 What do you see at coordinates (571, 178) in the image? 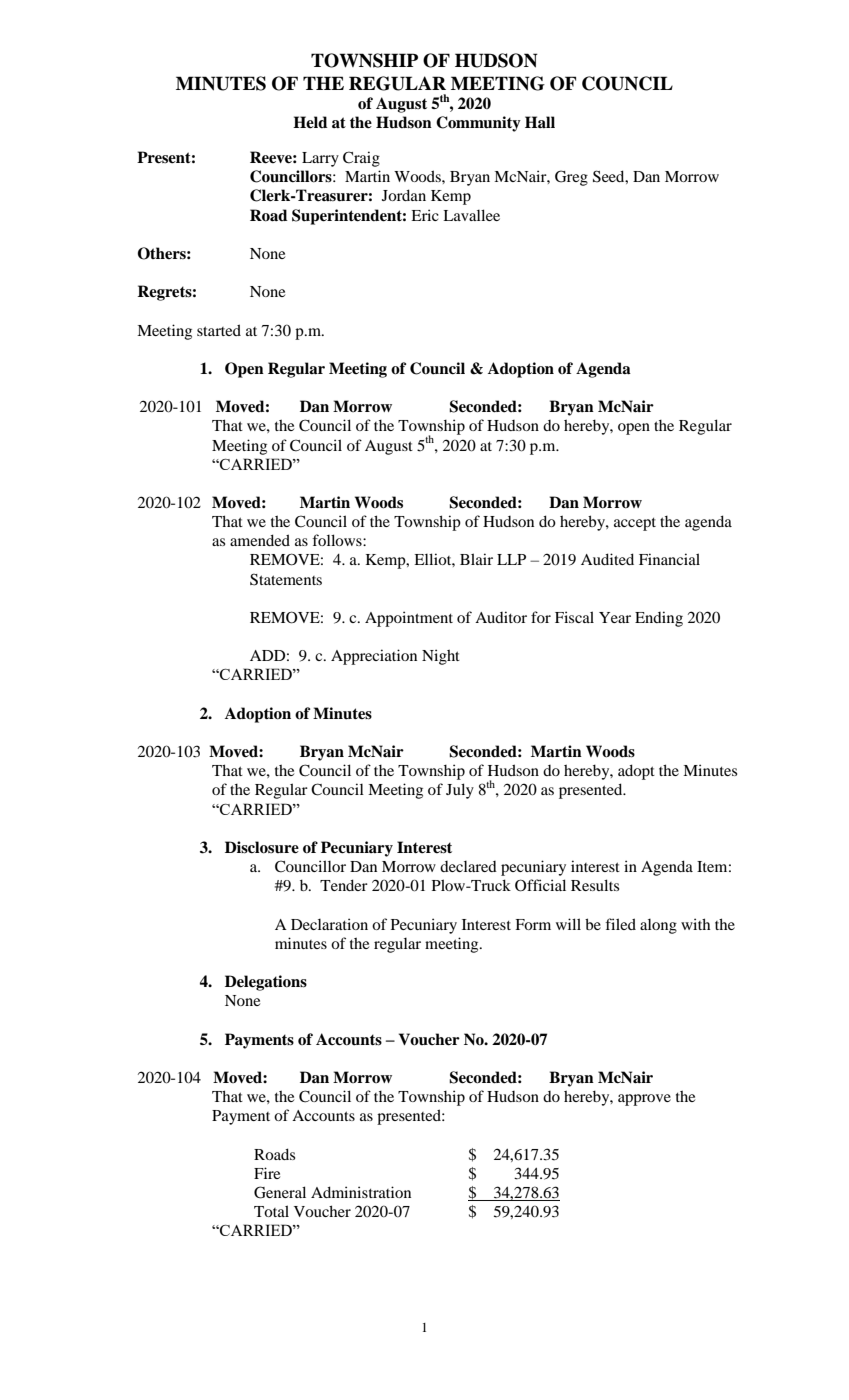
I see `Greg` at bounding box center [571, 178].
